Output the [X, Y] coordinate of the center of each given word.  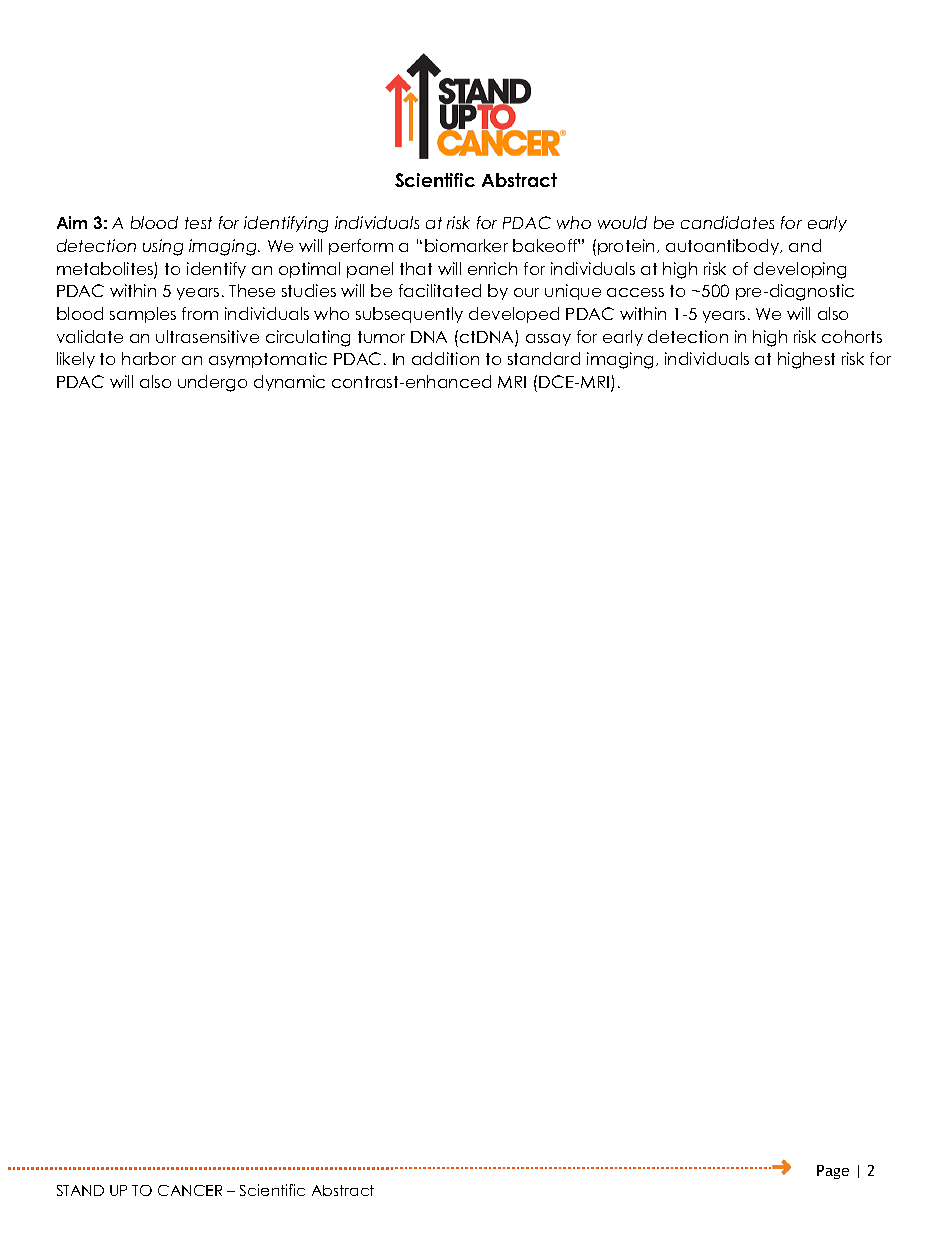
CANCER [190, 1190]
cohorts [852, 336]
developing [800, 270]
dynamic [289, 383]
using [163, 247]
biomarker [466, 245]
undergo [212, 383]
